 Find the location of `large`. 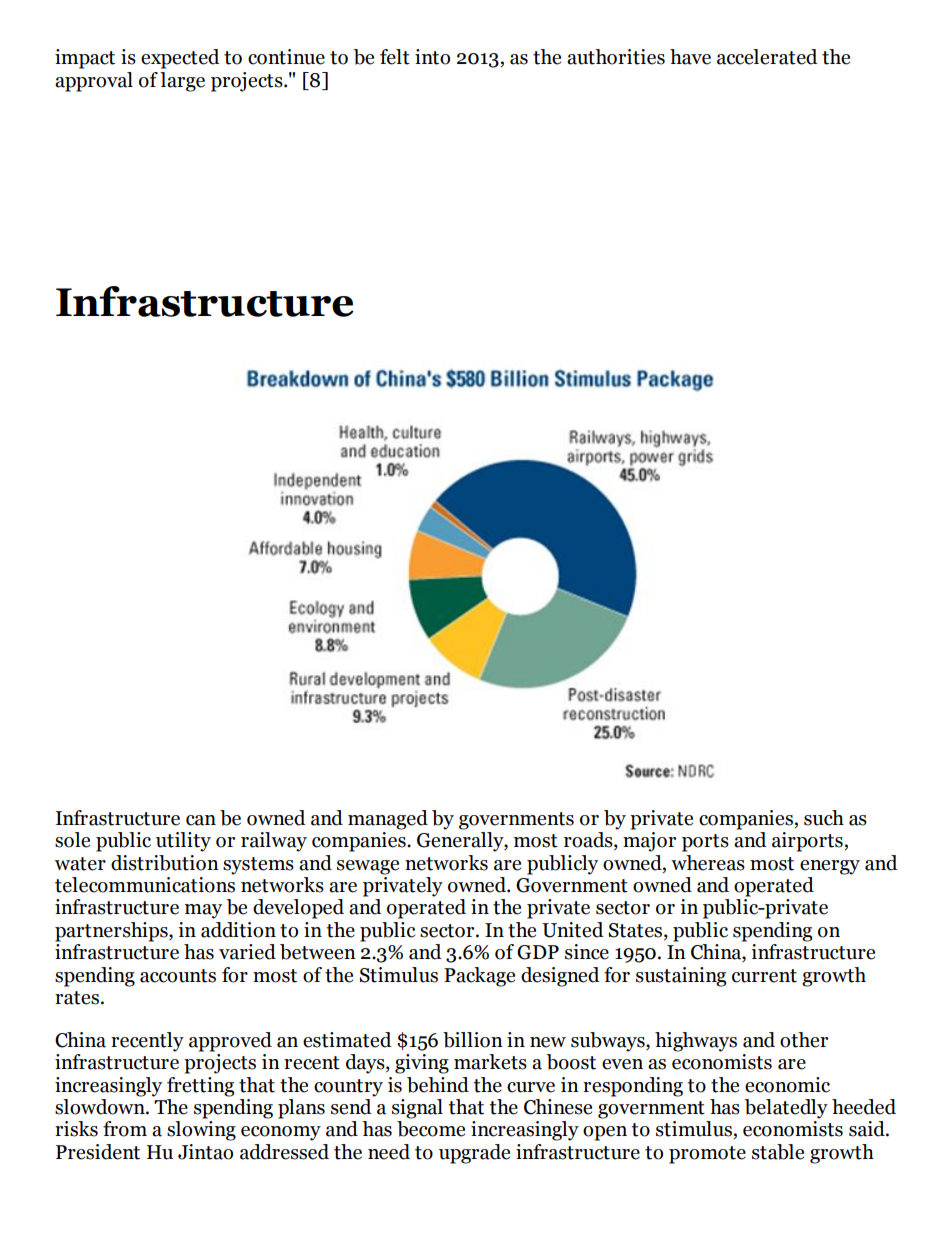

large is located at coordinates (182, 82).
